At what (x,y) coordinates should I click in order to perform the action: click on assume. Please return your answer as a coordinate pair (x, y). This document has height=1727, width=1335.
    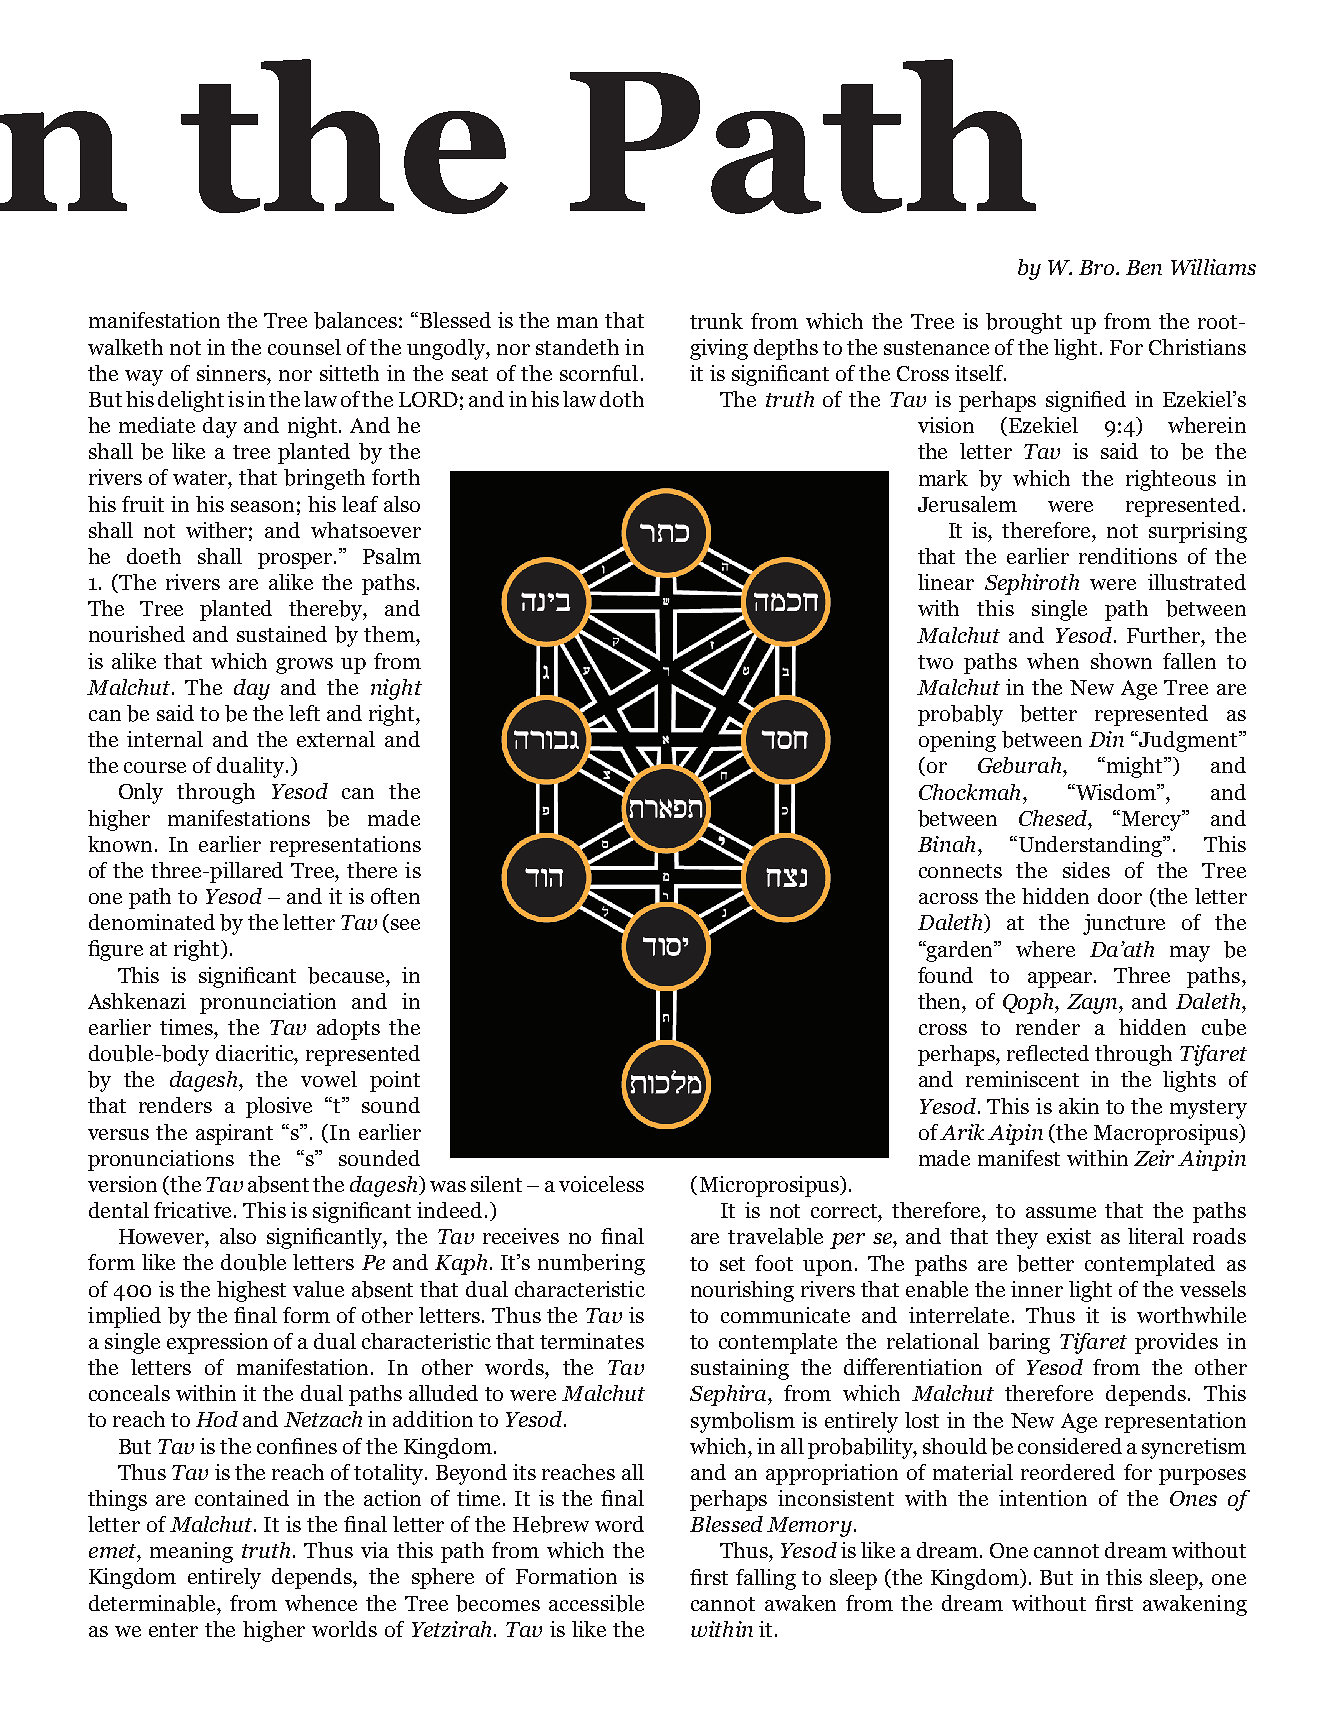
    Looking at the image, I should click on (1061, 1212).
